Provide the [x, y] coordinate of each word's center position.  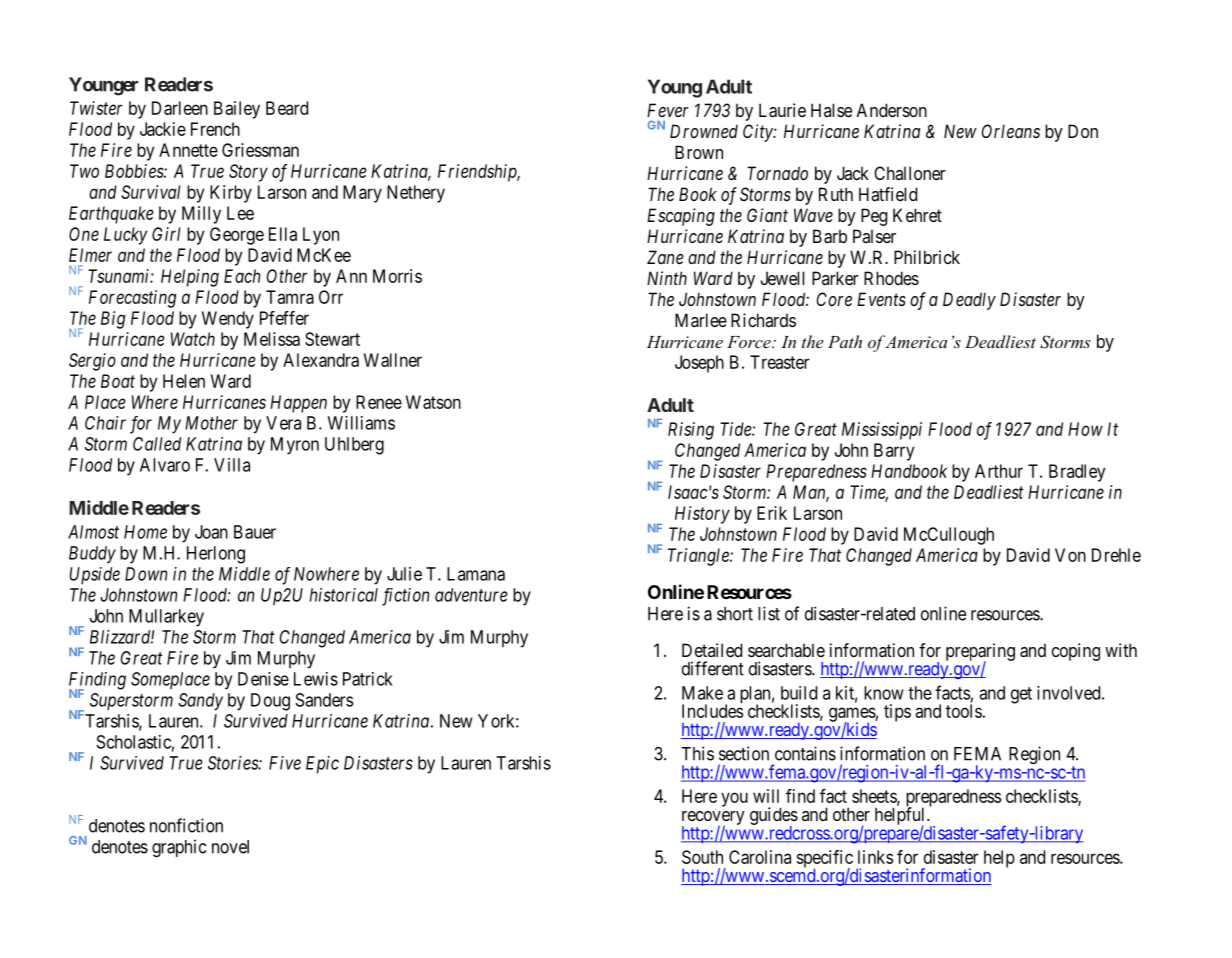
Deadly [969, 301]
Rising [691, 431]
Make [702, 693]
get [1021, 695]
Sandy [200, 702]
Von [1070, 555]
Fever [668, 110]
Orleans [1011, 131]
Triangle [699, 557]
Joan [211, 532]
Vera [283, 423]
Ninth [667, 278]
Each [242, 276]
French [215, 129]
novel [230, 847]
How [1085, 429]
